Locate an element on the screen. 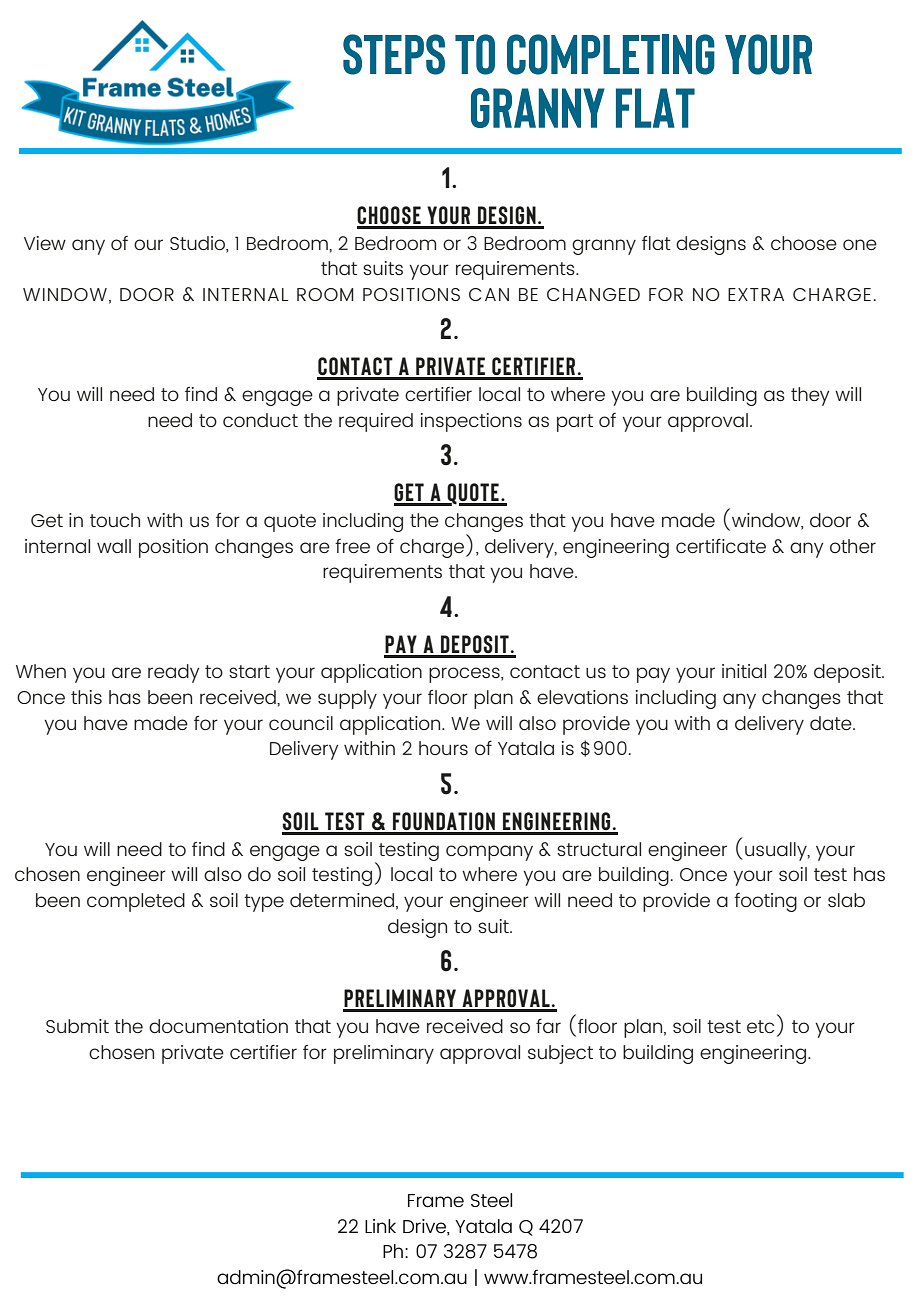  subject is located at coordinates (560, 1054).
